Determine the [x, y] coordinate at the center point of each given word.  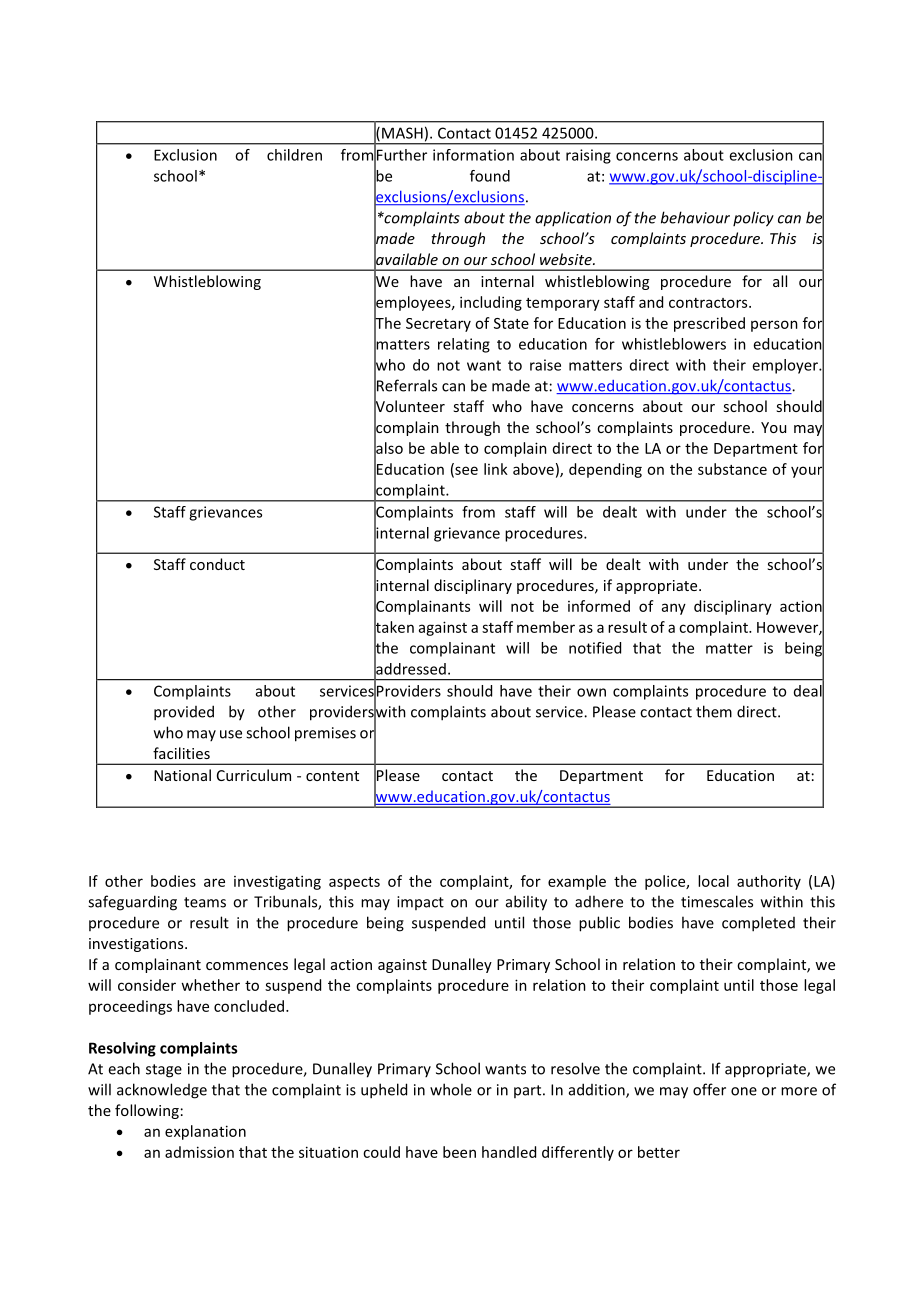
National [182, 775]
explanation [205, 1132]
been [459, 1152]
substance [732, 469]
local [713, 881]
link [496, 469]
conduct [217, 564]
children [294, 155]
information [473, 155]
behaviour [695, 217]
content [332, 776]
